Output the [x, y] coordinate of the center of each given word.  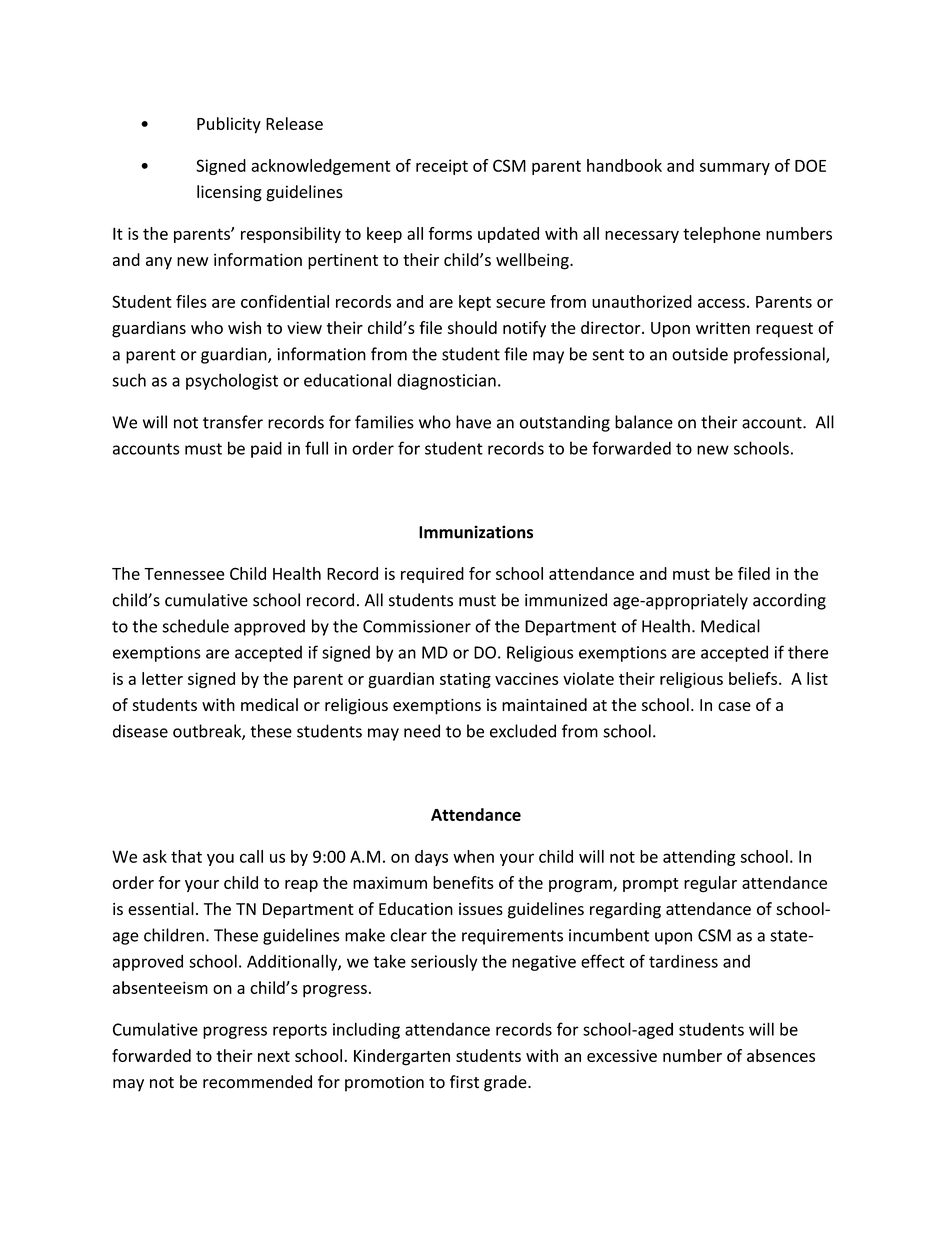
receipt [442, 167]
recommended [257, 1082]
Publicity [229, 125]
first [464, 1082]
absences [781, 1055]
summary [735, 168]
